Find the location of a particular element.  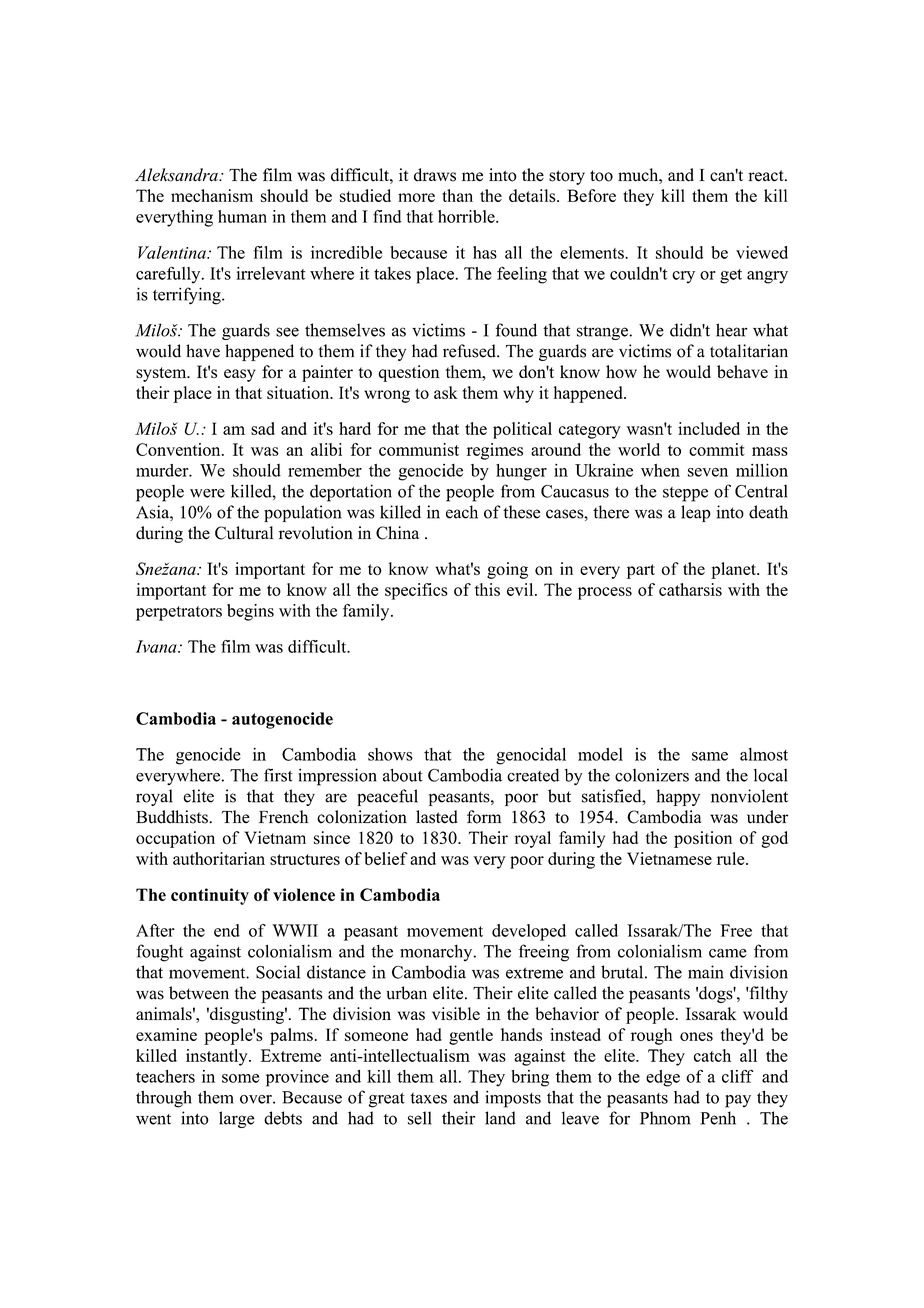

form is located at coordinates (484, 817).
